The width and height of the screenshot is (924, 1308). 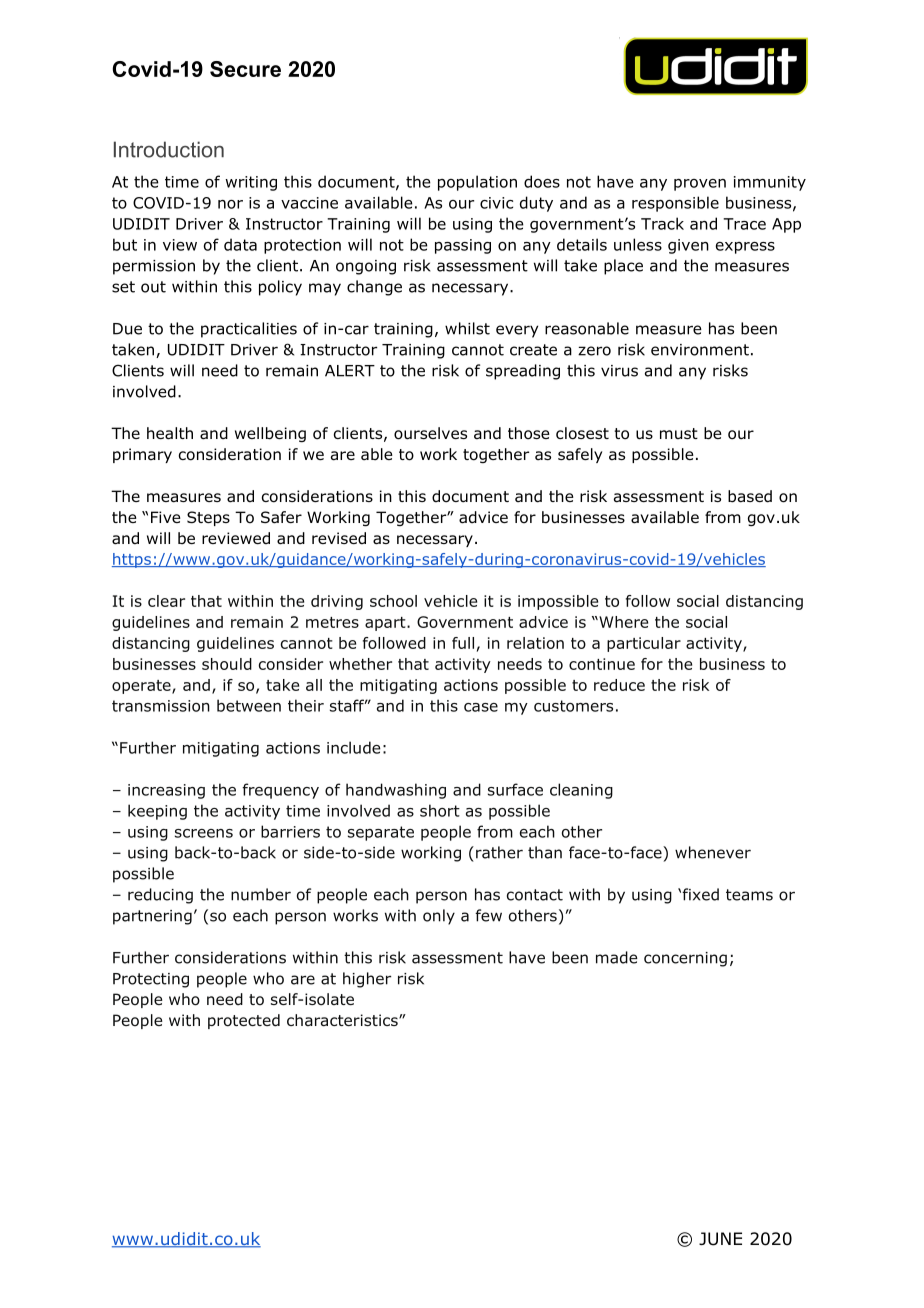 I want to click on Secure, so click(x=245, y=69).
